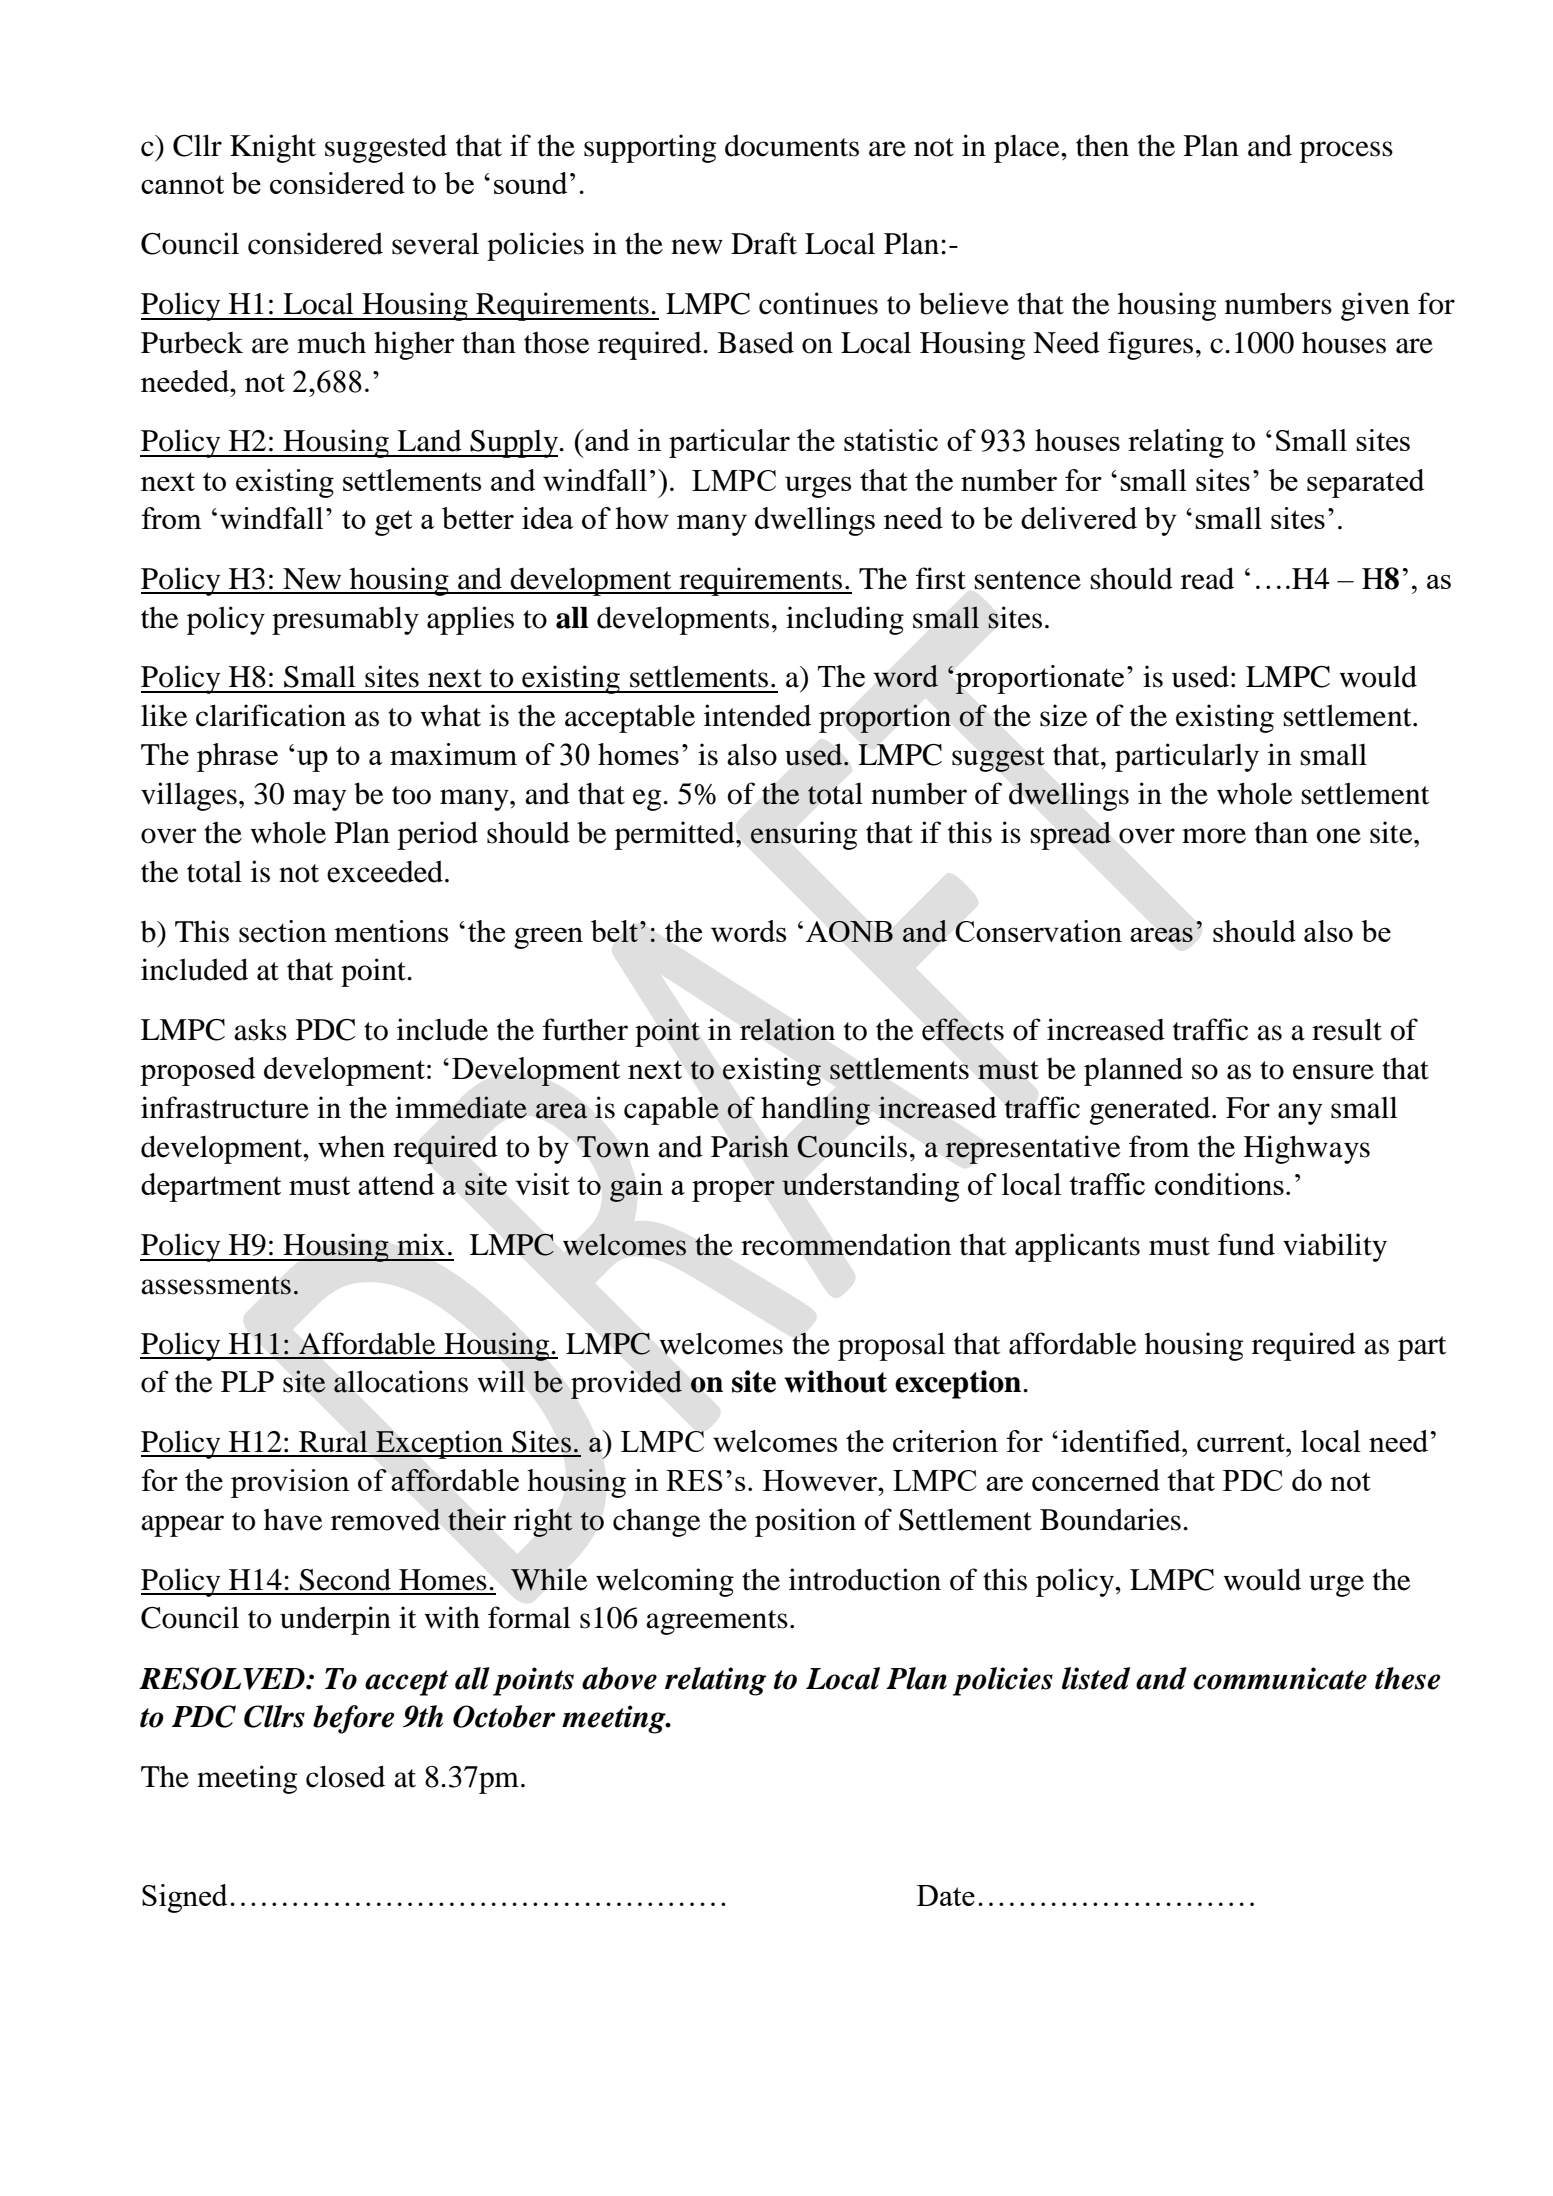  What do you see at coordinates (1347, 1029) in the document?
I see `result` at bounding box center [1347, 1029].
